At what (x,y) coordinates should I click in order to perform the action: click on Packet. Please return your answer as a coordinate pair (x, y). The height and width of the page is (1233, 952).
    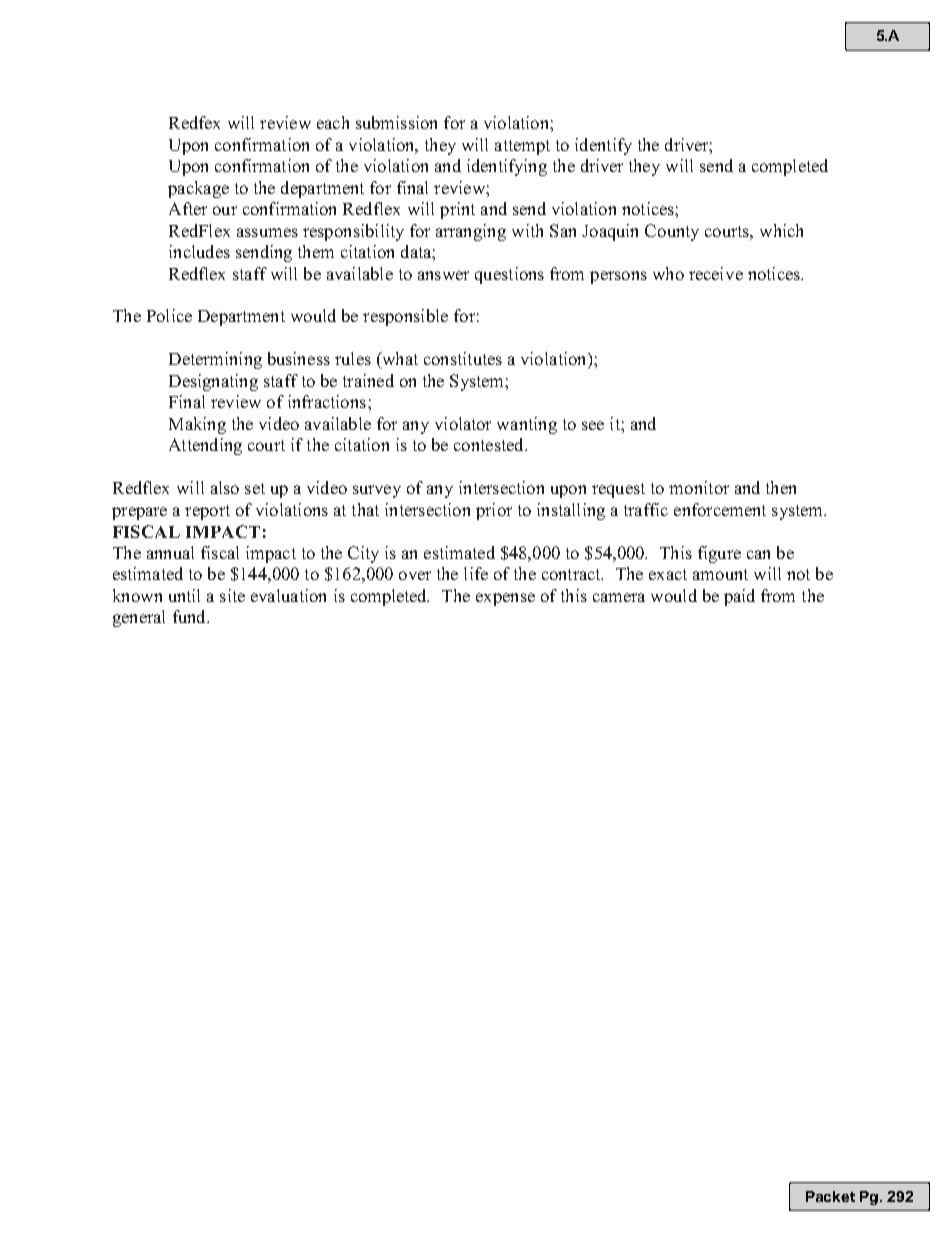
    Looking at the image, I should click on (830, 1196).
